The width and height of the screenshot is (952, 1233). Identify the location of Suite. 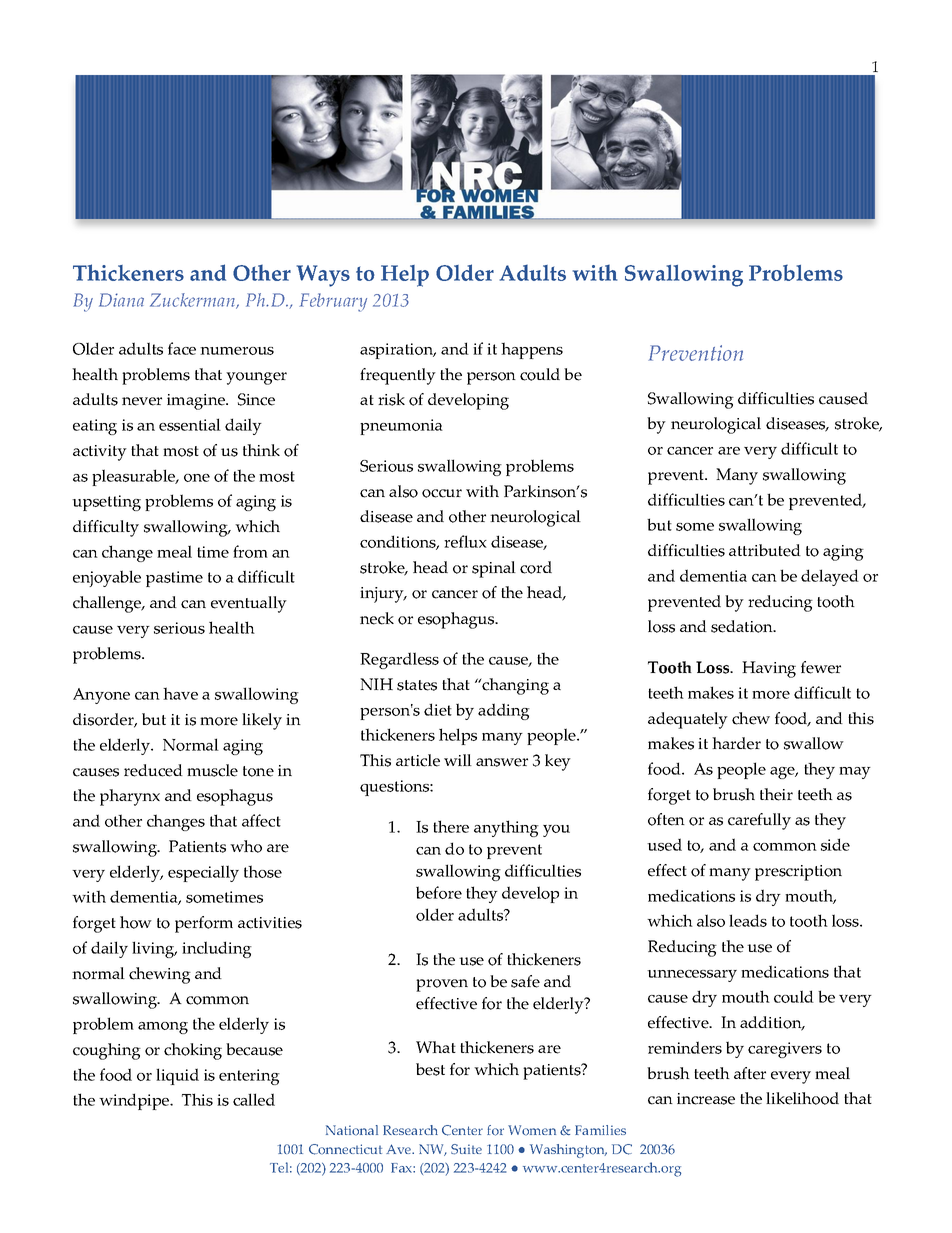
(466, 1149).
